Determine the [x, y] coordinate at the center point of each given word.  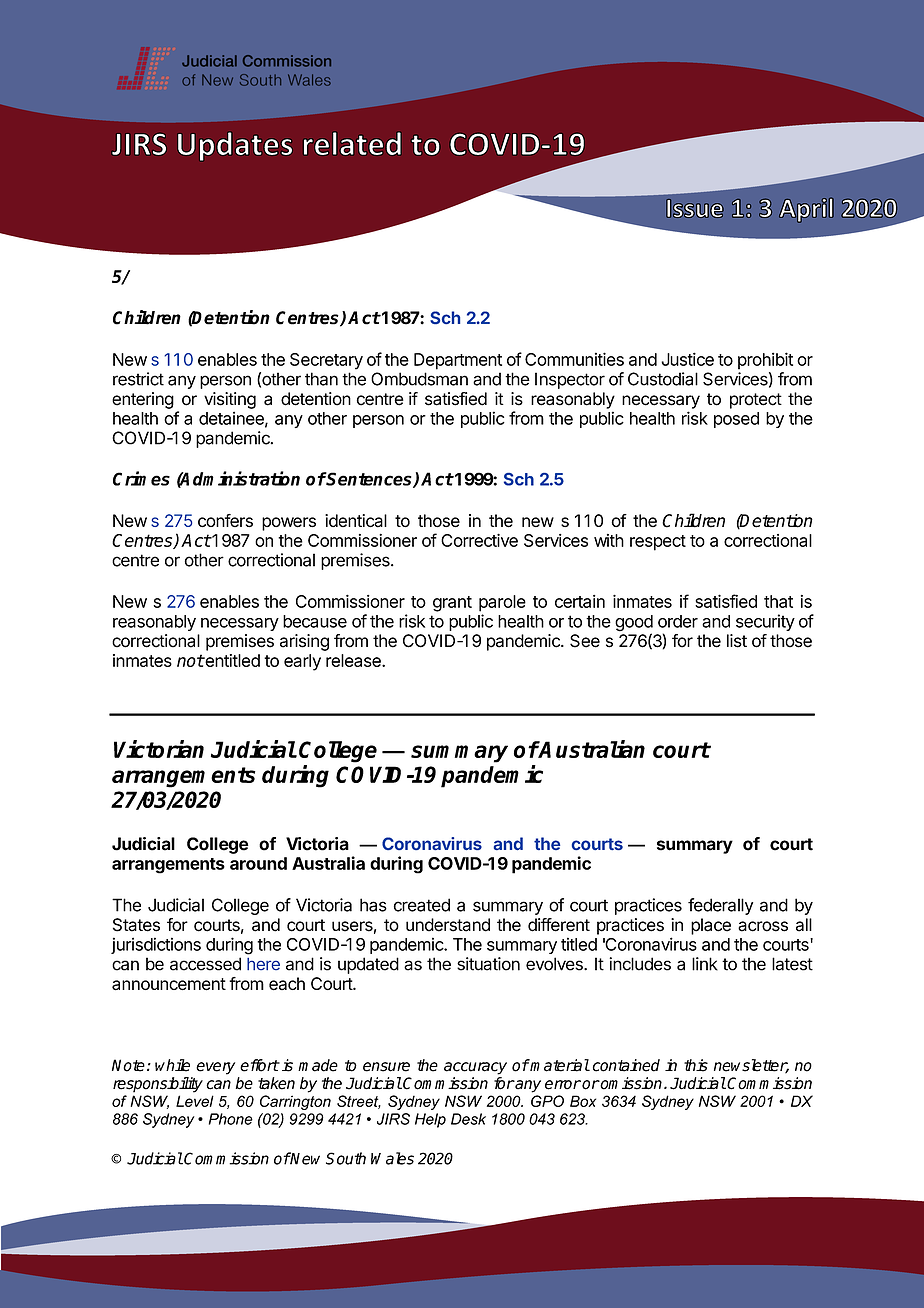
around [258, 863]
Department [458, 361]
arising [304, 642]
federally [720, 906]
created [422, 905]
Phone [231, 1119]
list [737, 641]
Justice [687, 359]
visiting [230, 400]
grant [452, 604]
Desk [468, 1119]
